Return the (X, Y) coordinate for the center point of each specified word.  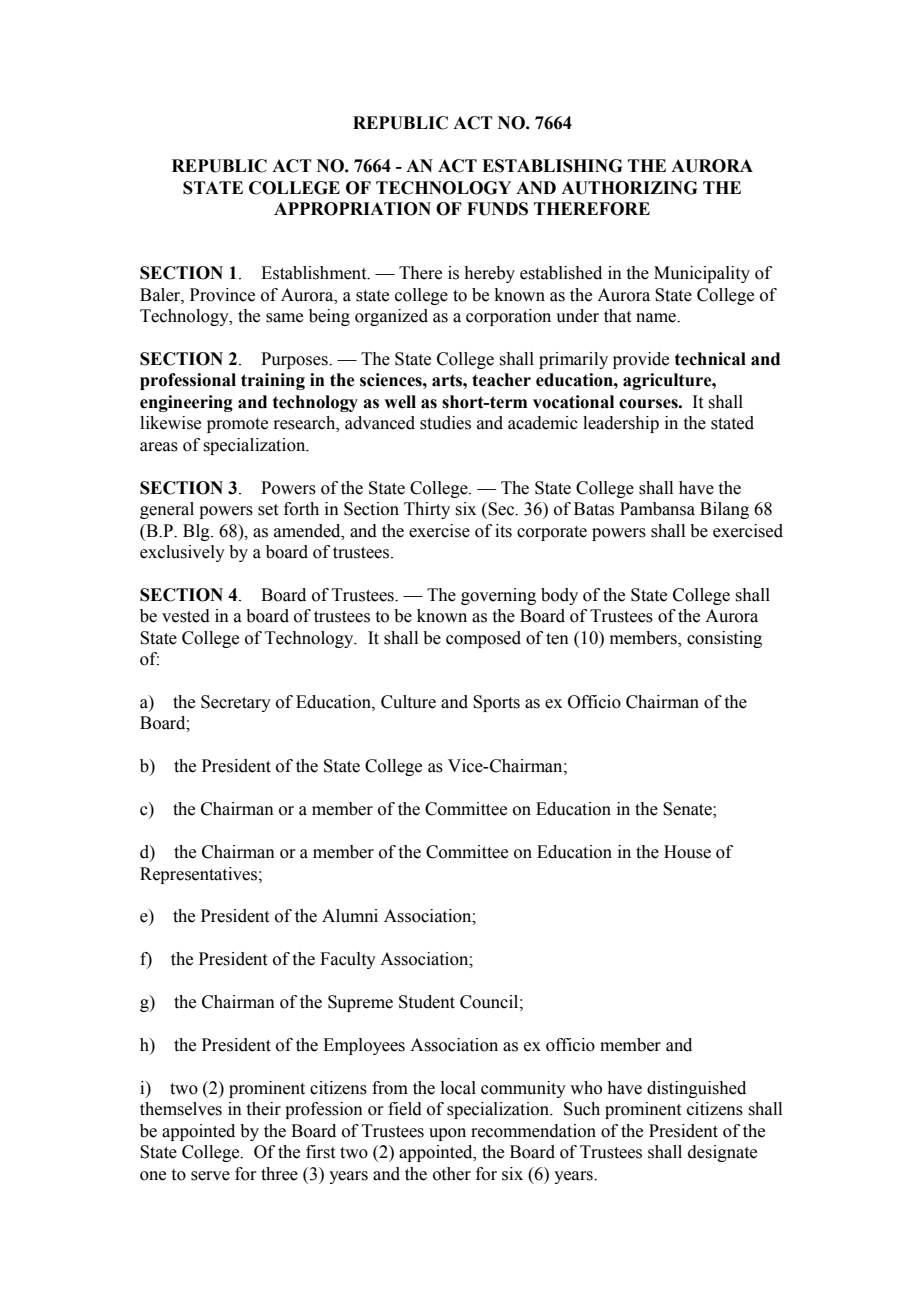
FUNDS (497, 209)
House (687, 852)
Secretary (236, 703)
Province (222, 295)
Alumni (350, 916)
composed (483, 639)
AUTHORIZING (629, 188)
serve (210, 1176)
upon (447, 1134)
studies (445, 423)
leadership (621, 424)
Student (427, 1002)
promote (237, 425)
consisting (724, 639)
